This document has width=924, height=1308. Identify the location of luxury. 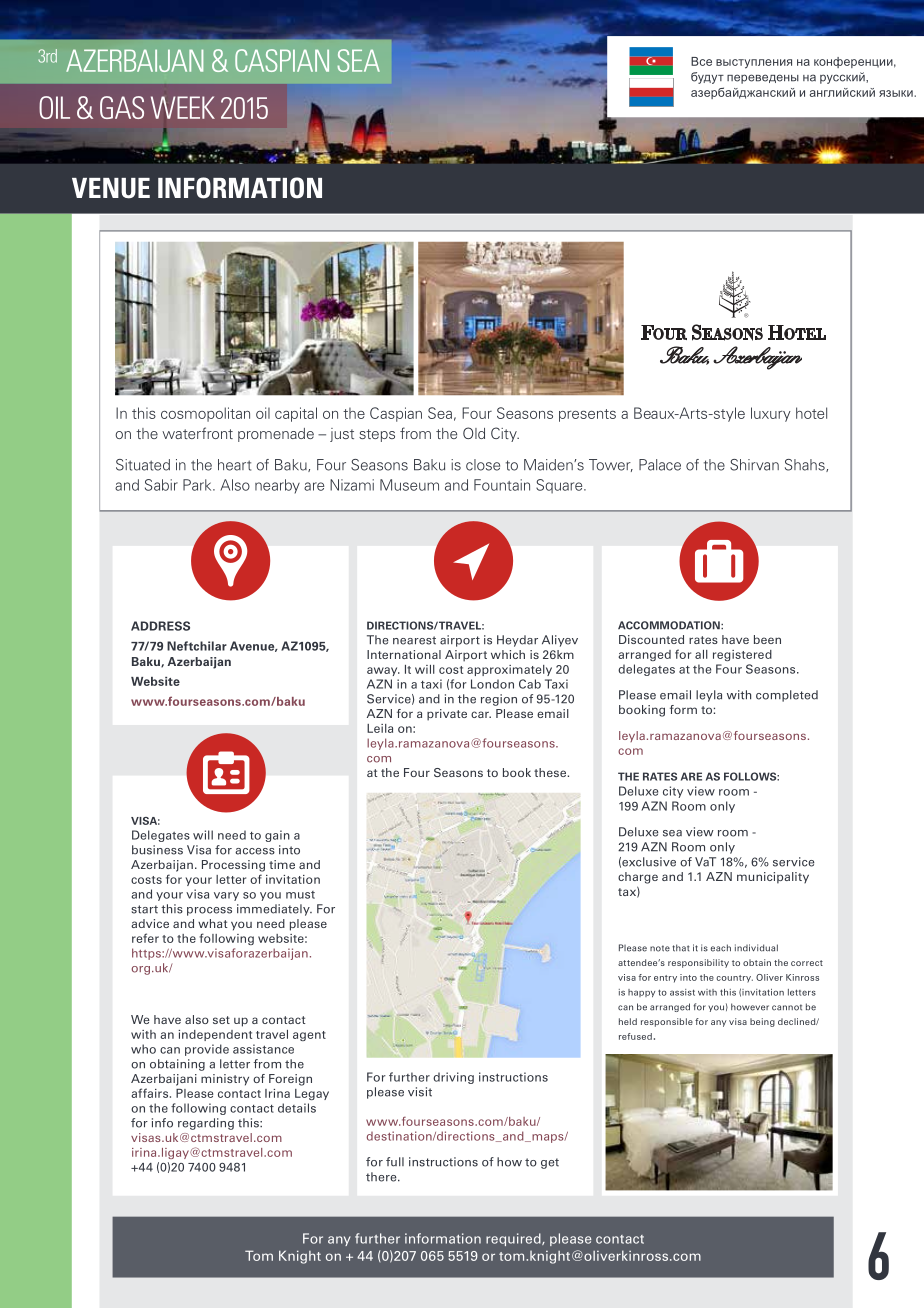
(771, 414).
